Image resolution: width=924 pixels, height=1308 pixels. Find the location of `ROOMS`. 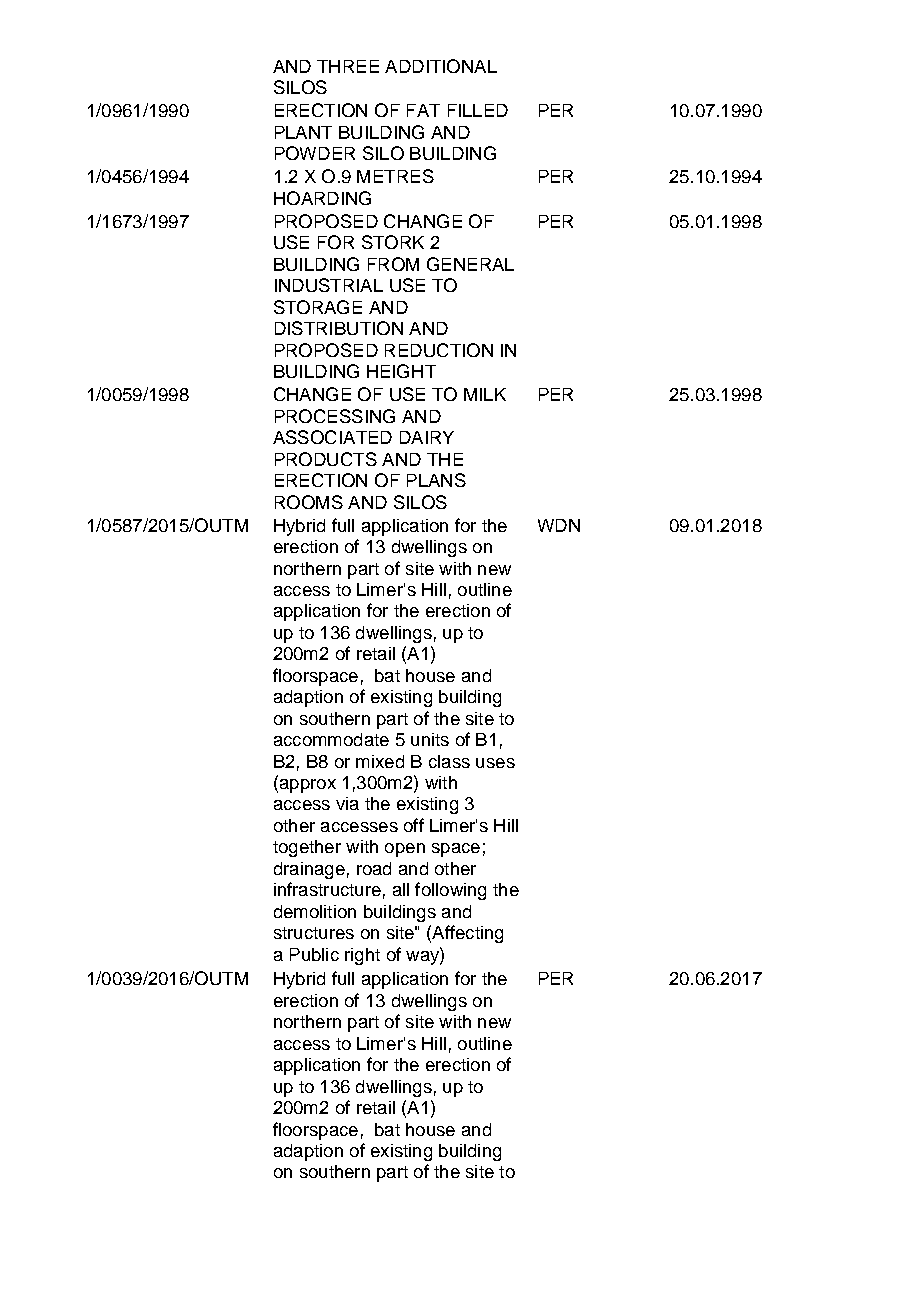

ROOMS is located at coordinates (309, 502).
